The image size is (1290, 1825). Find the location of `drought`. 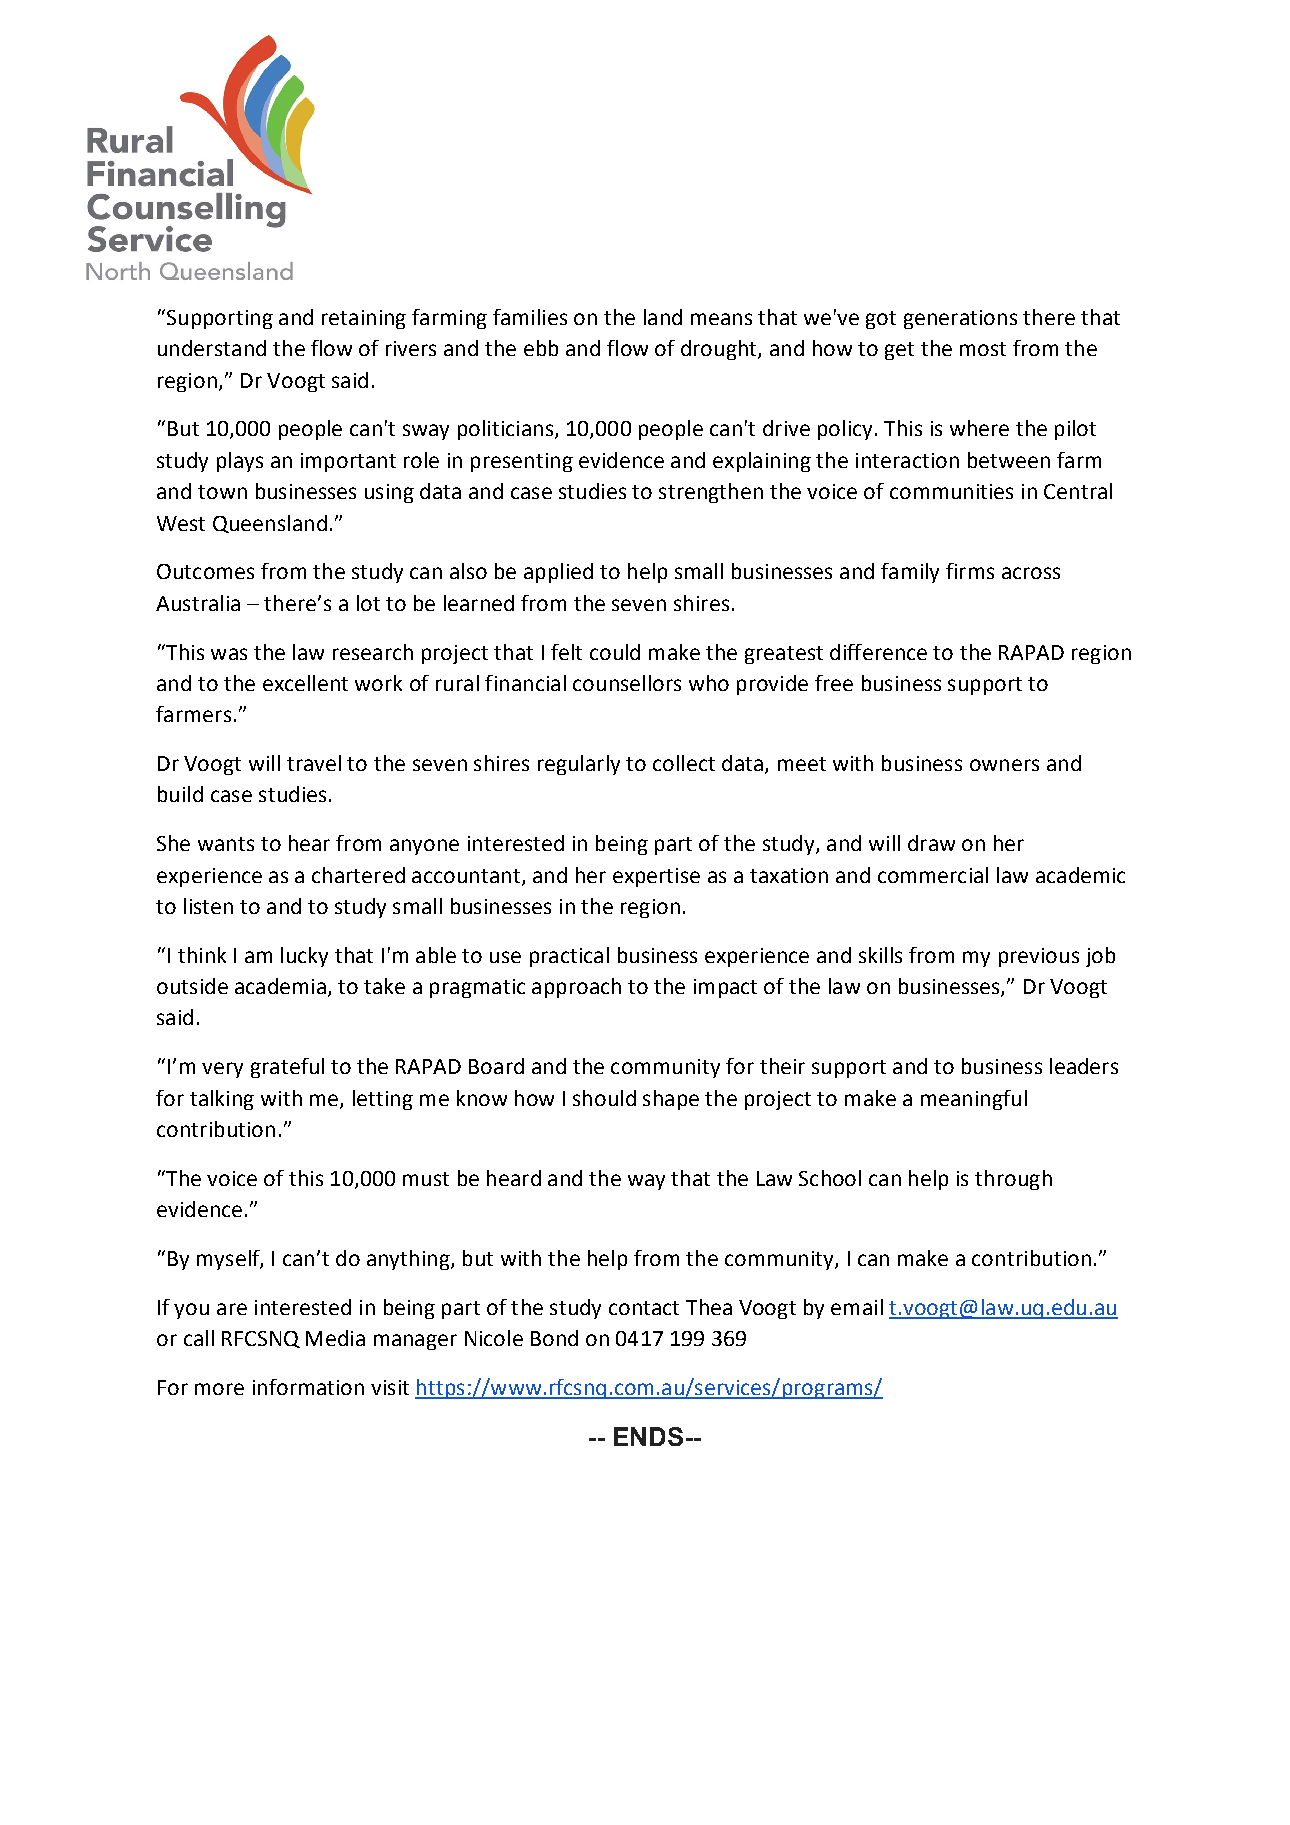

drought is located at coordinates (720, 350).
